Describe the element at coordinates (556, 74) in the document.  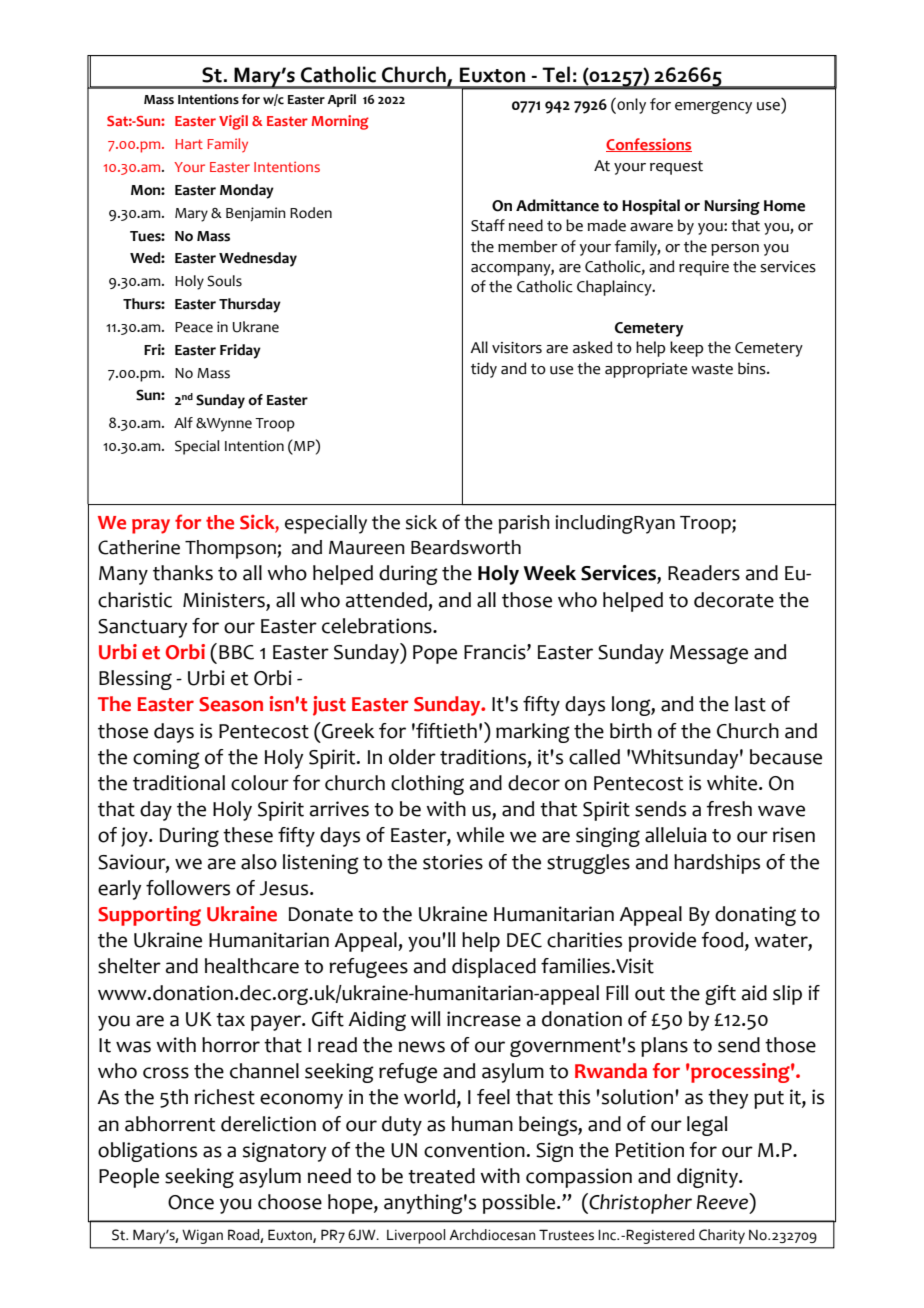
I see `Tel` at that location.
